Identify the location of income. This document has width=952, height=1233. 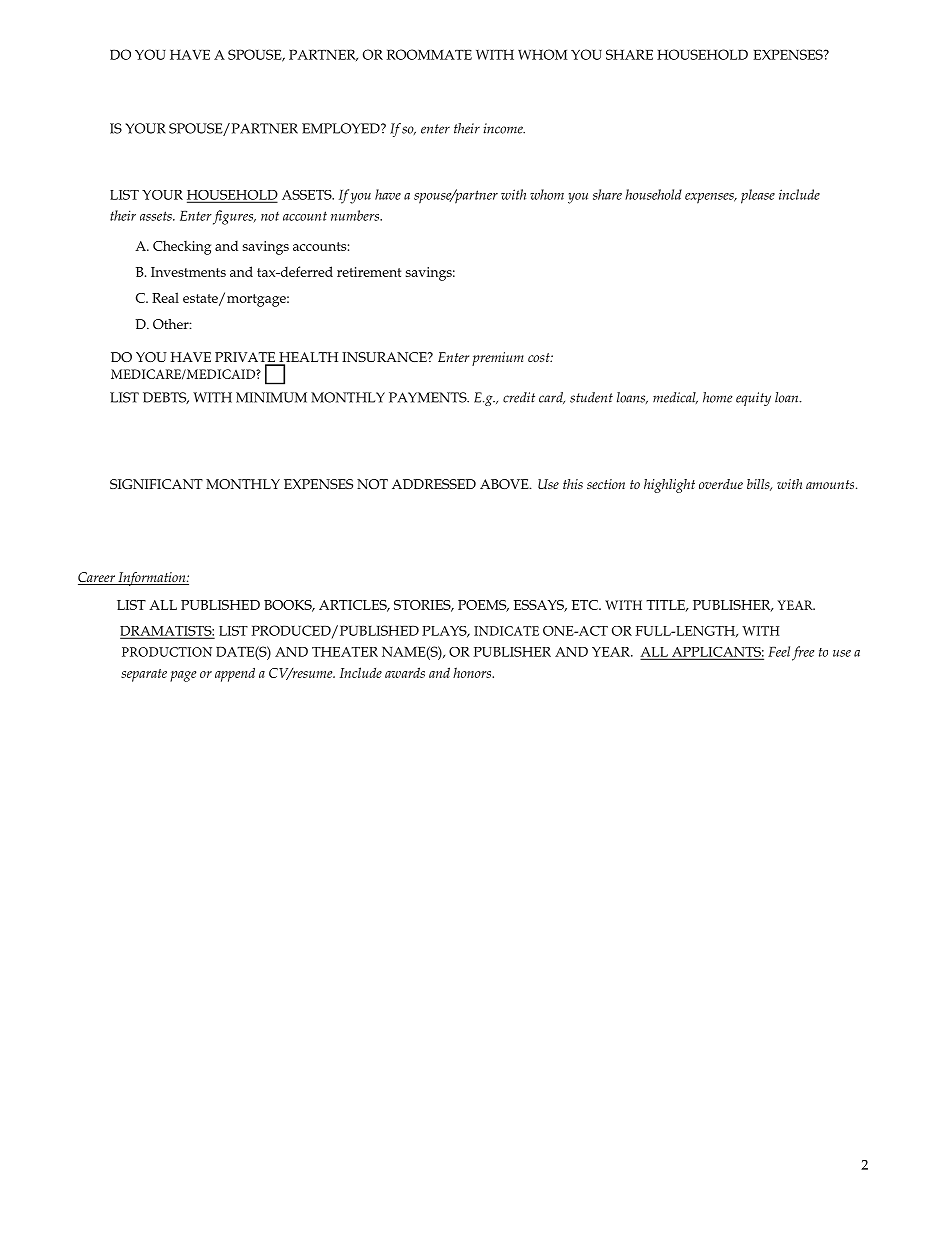
(504, 128).
